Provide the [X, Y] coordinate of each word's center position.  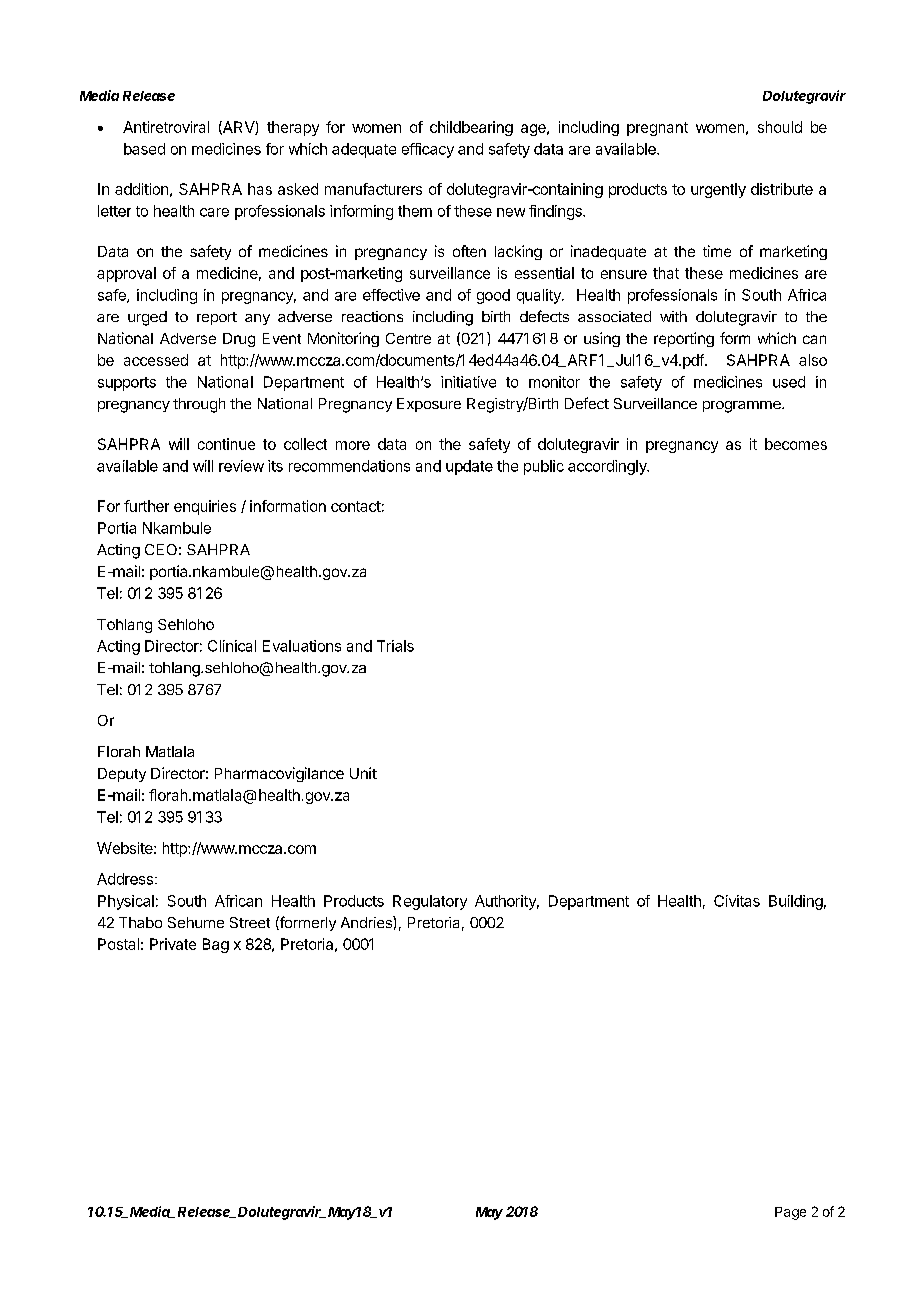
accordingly [608, 467]
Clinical [232, 646]
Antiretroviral [166, 127]
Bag [216, 945]
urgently [718, 190]
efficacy [428, 150]
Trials [395, 646]
